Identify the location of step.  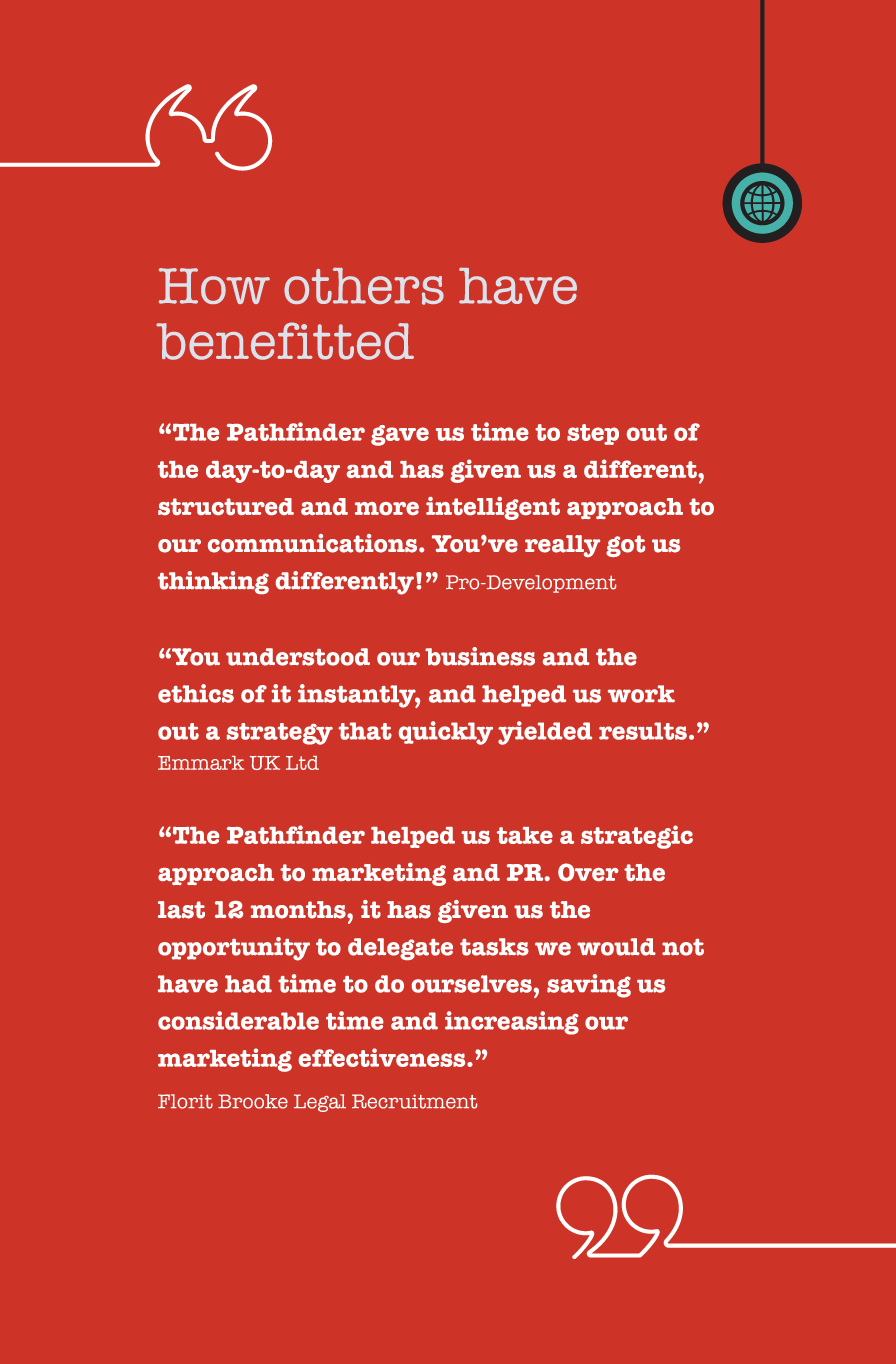
(593, 434).
